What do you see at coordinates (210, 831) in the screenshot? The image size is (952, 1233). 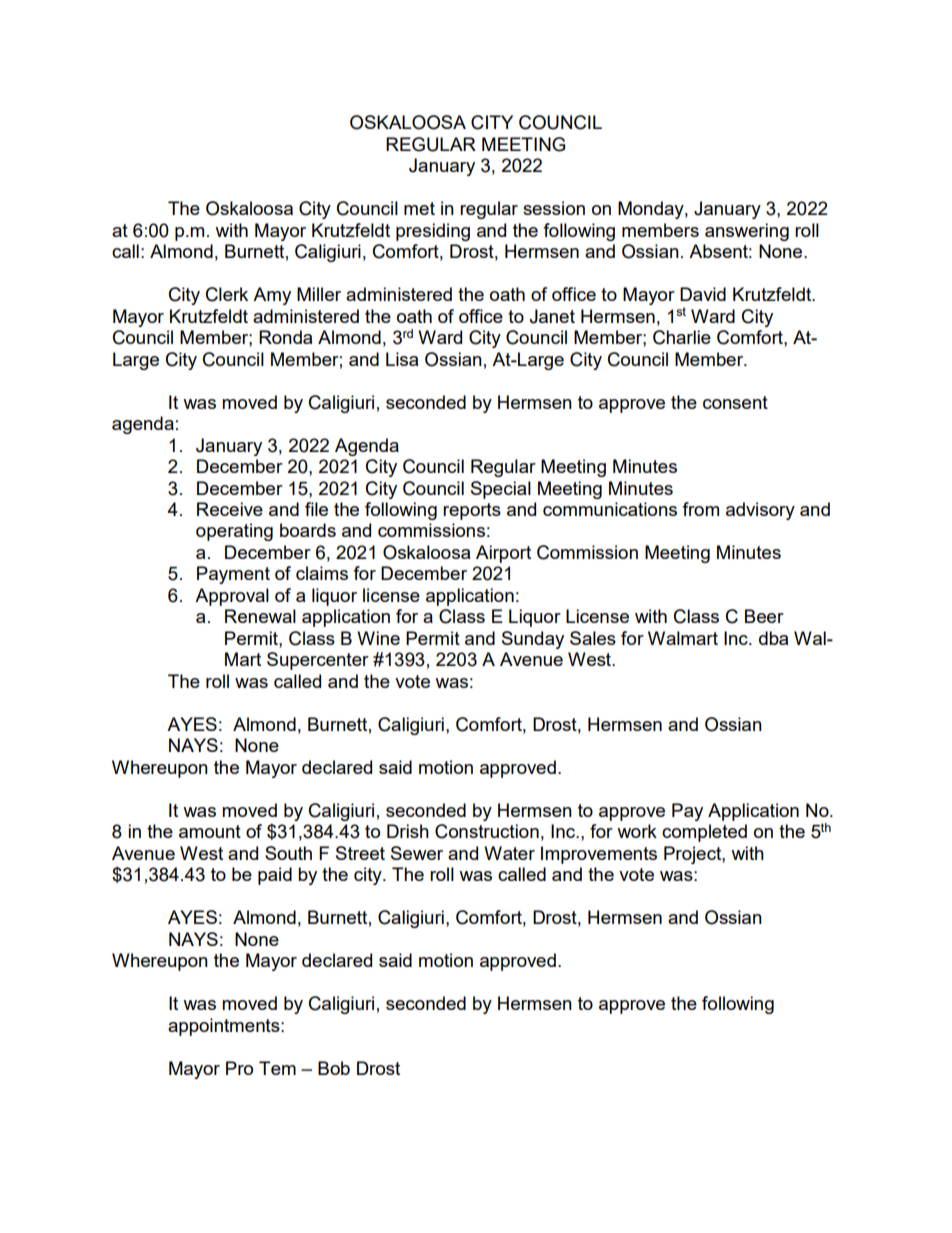 I see `amount` at bounding box center [210, 831].
